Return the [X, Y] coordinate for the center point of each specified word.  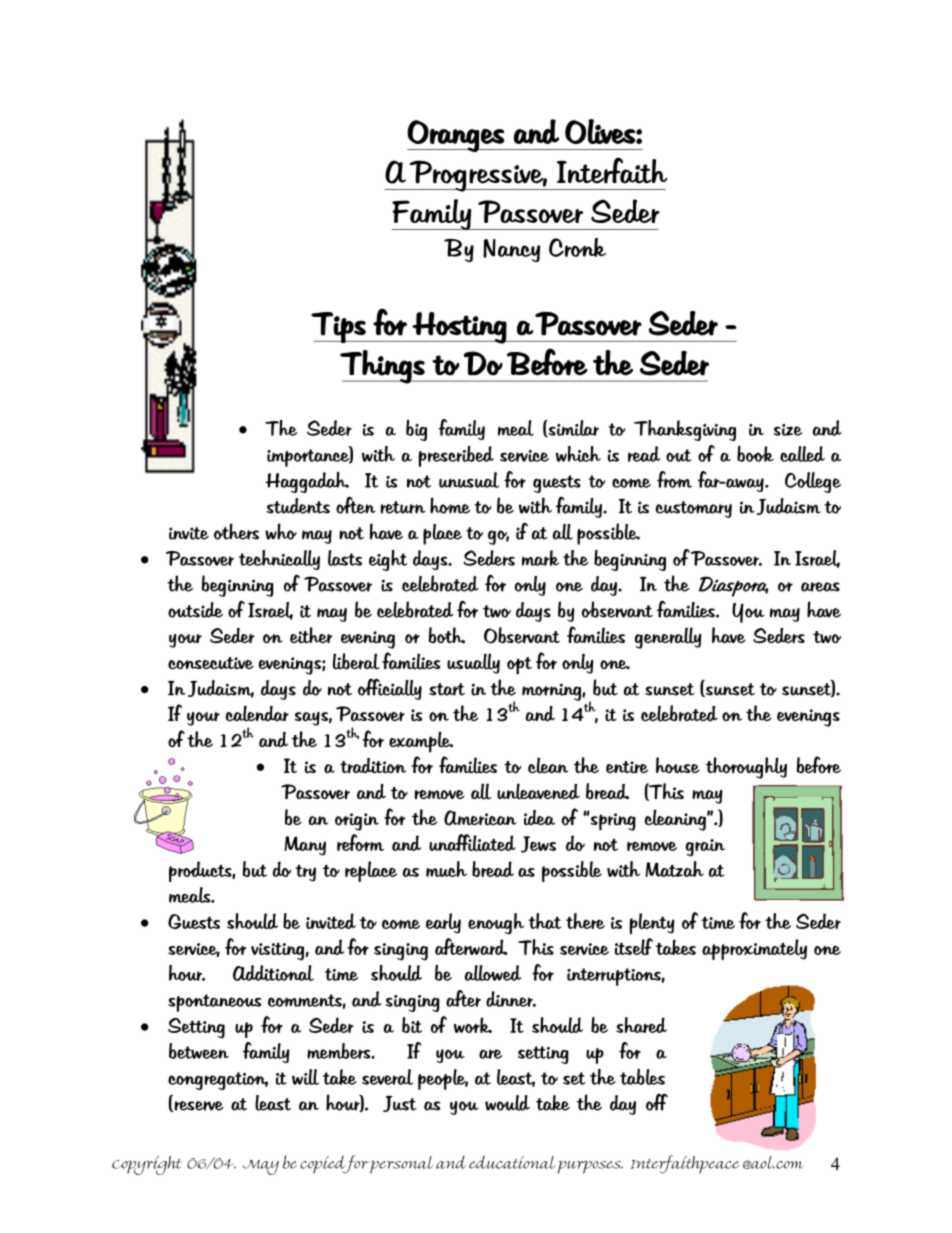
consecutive [211, 663]
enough [496, 924]
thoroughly [746, 768]
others [236, 531]
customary [694, 509]
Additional [273, 973]
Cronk [577, 247]
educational [512, 1162]
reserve [198, 1106]
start [447, 689]
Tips [339, 327]
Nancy [511, 250]
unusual [469, 480]
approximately [754, 949]
